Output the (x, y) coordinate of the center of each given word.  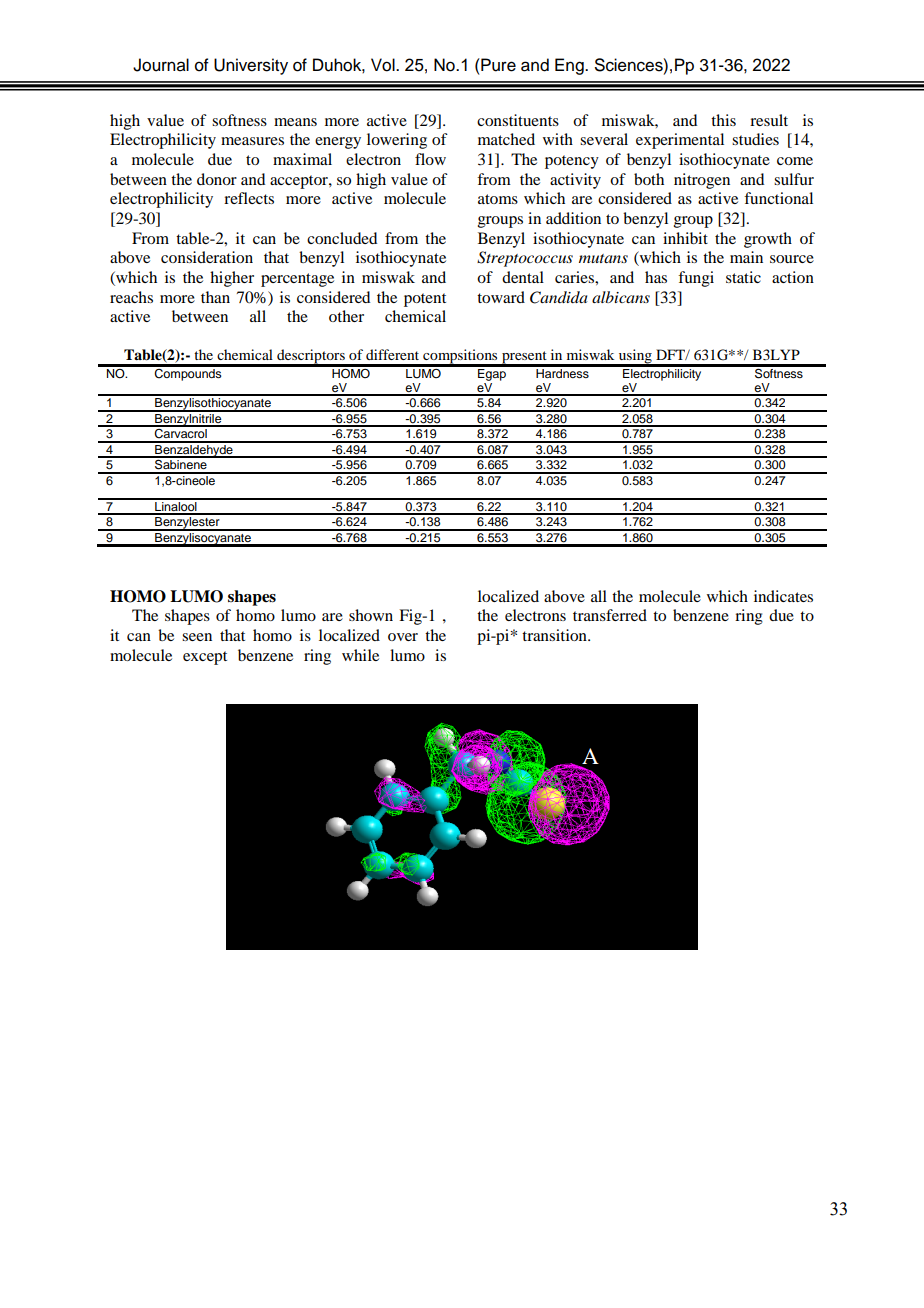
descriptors (311, 357)
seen (197, 637)
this (723, 120)
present (524, 358)
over (403, 637)
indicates (783, 596)
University (251, 66)
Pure (497, 65)
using (635, 357)
